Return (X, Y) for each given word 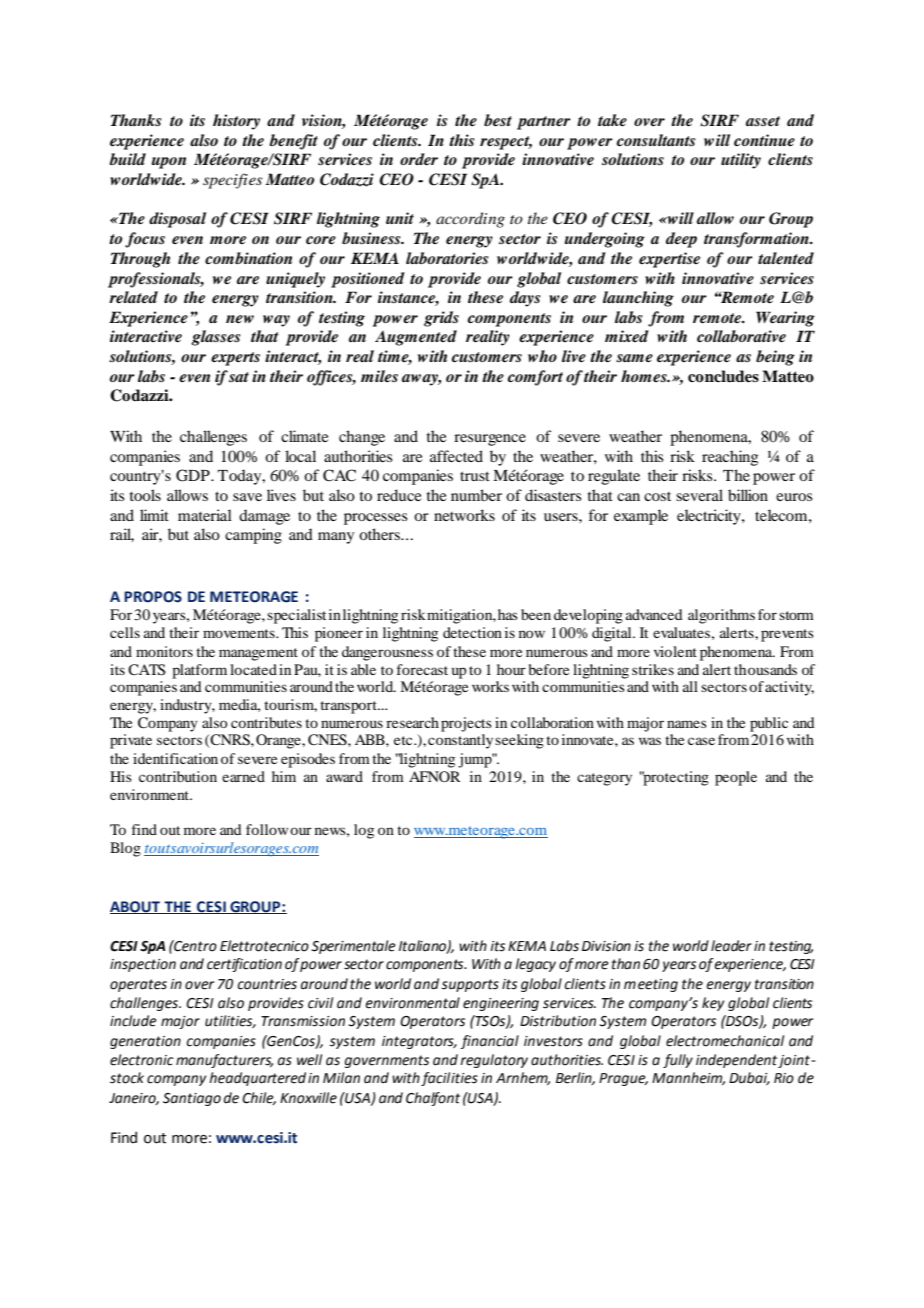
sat (239, 377)
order (419, 159)
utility (741, 161)
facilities (449, 1079)
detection (472, 632)
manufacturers (224, 1061)
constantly (460, 741)
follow (267, 829)
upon (169, 163)
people (736, 778)
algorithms (721, 616)
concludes (723, 376)
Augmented (416, 338)
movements (240, 633)
